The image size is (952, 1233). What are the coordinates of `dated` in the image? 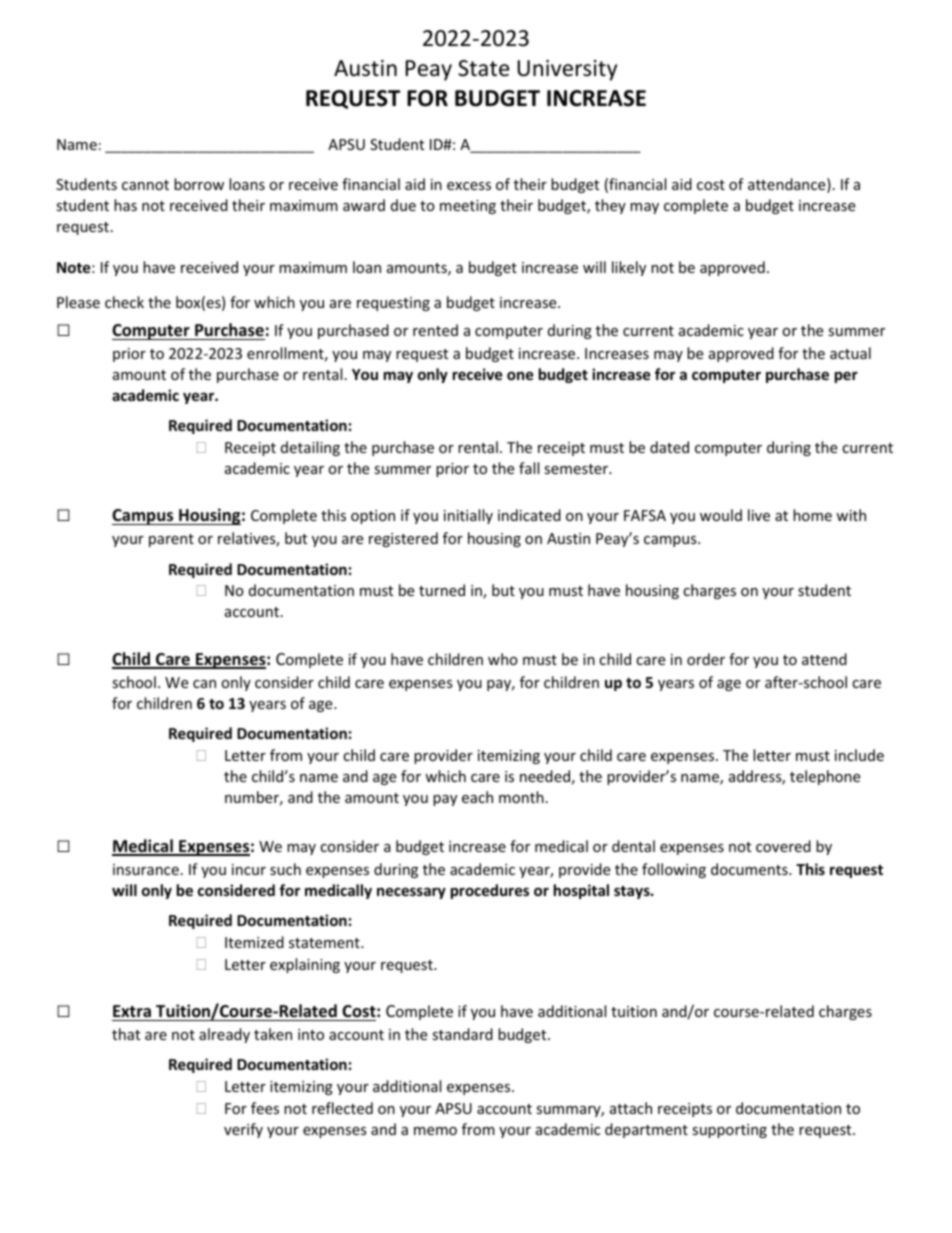 It's located at (669, 447).
